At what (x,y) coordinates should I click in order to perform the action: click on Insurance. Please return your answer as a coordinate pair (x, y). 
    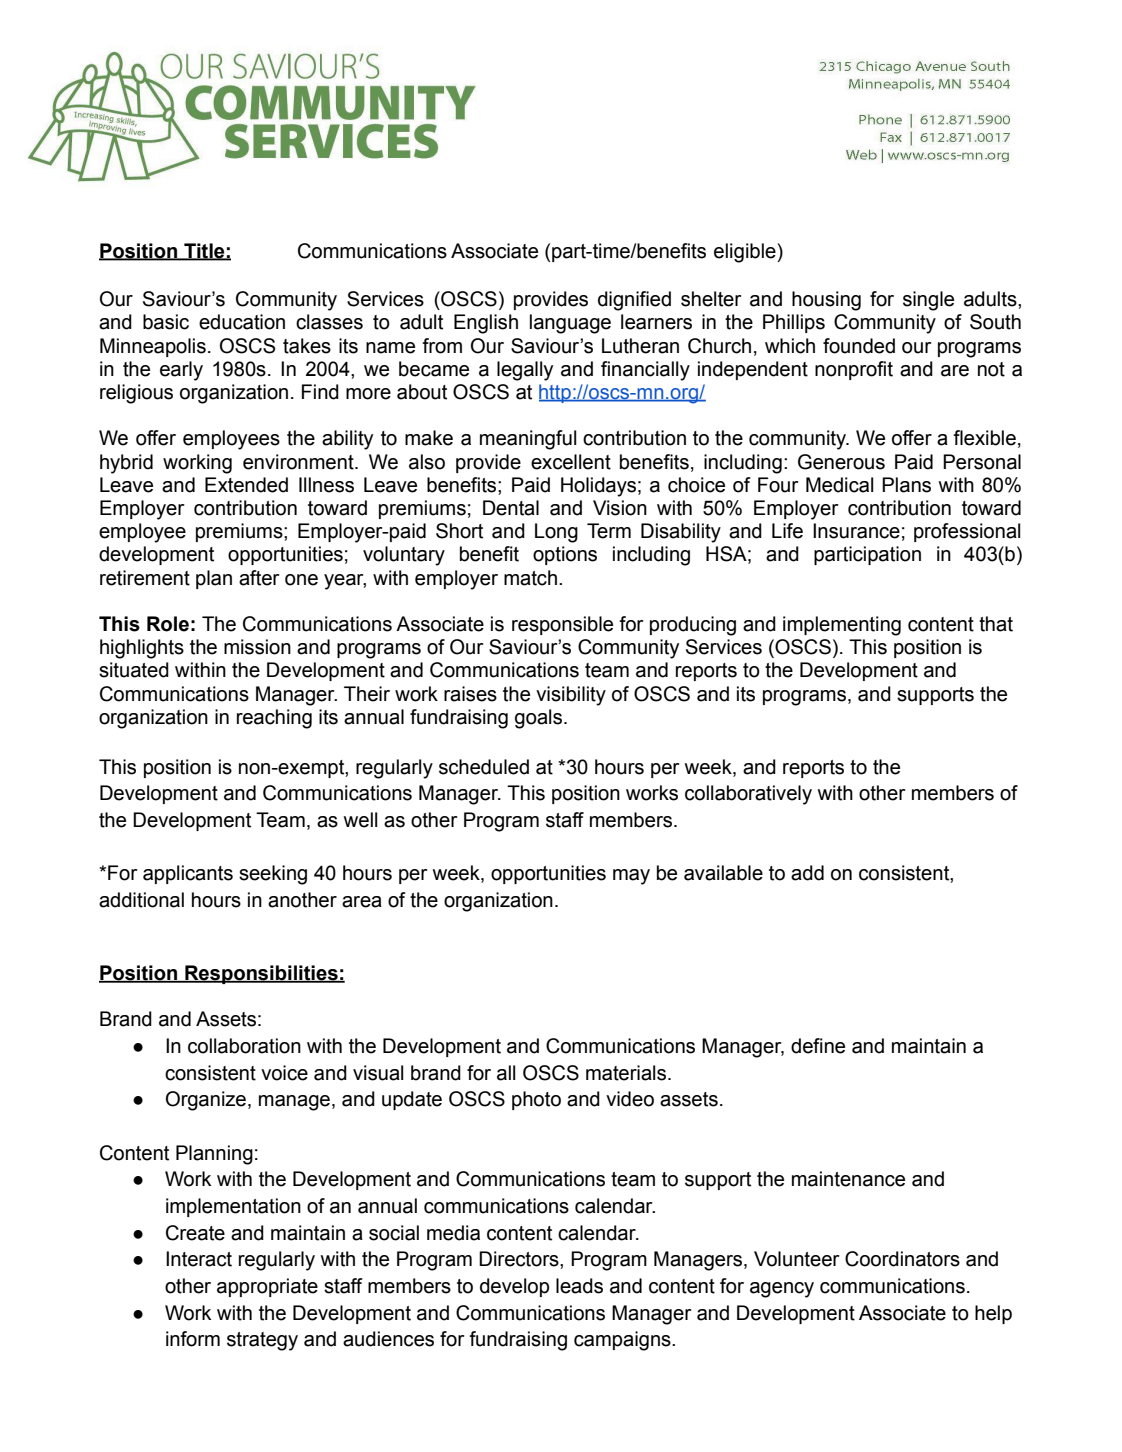
    Looking at the image, I should click on (856, 531).
